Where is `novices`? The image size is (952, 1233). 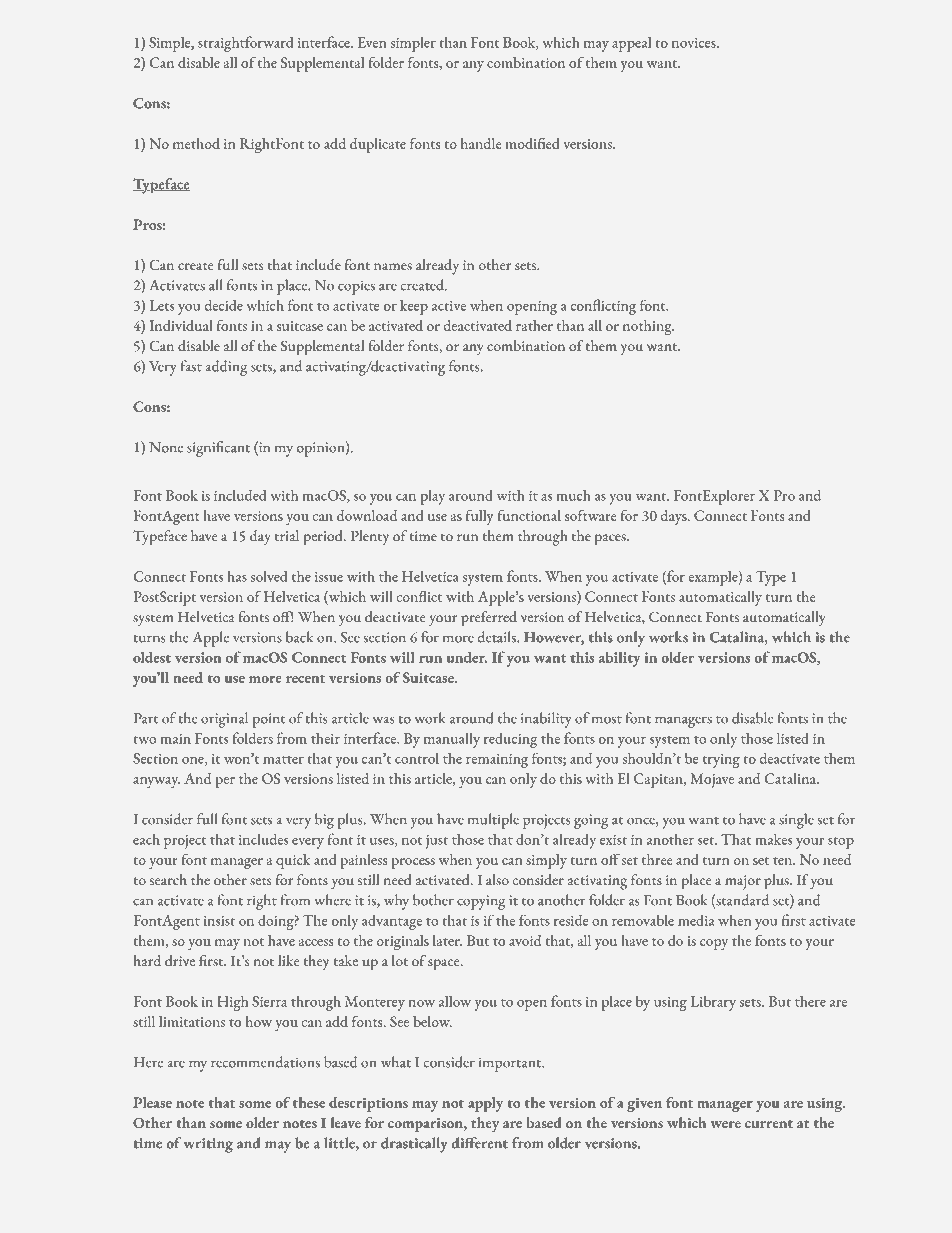
novices is located at coordinates (695, 43).
